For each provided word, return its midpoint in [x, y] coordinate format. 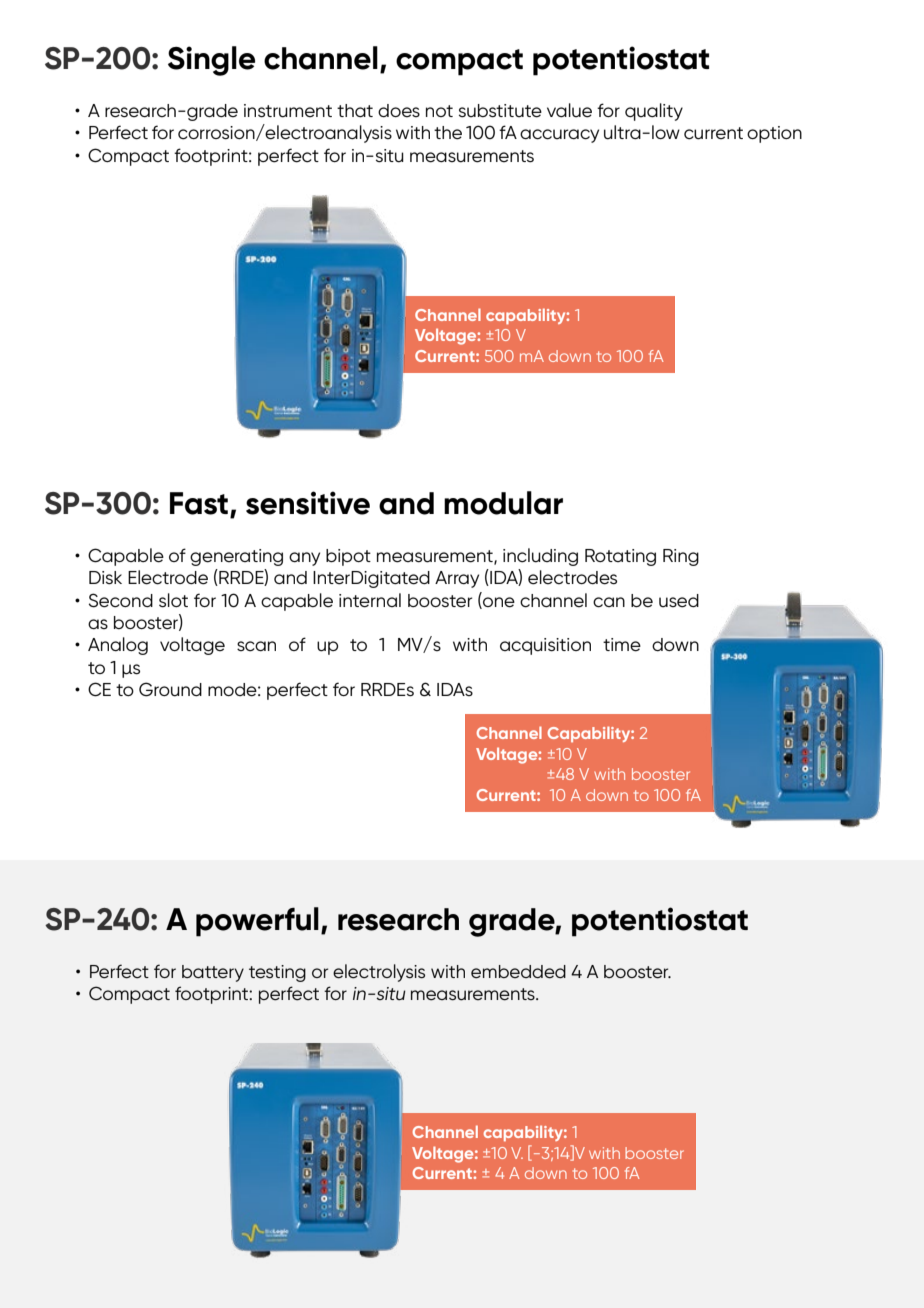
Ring [681, 557]
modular [503, 503]
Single [211, 61]
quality [654, 112]
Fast [199, 503]
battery [213, 973]
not [439, 111]
